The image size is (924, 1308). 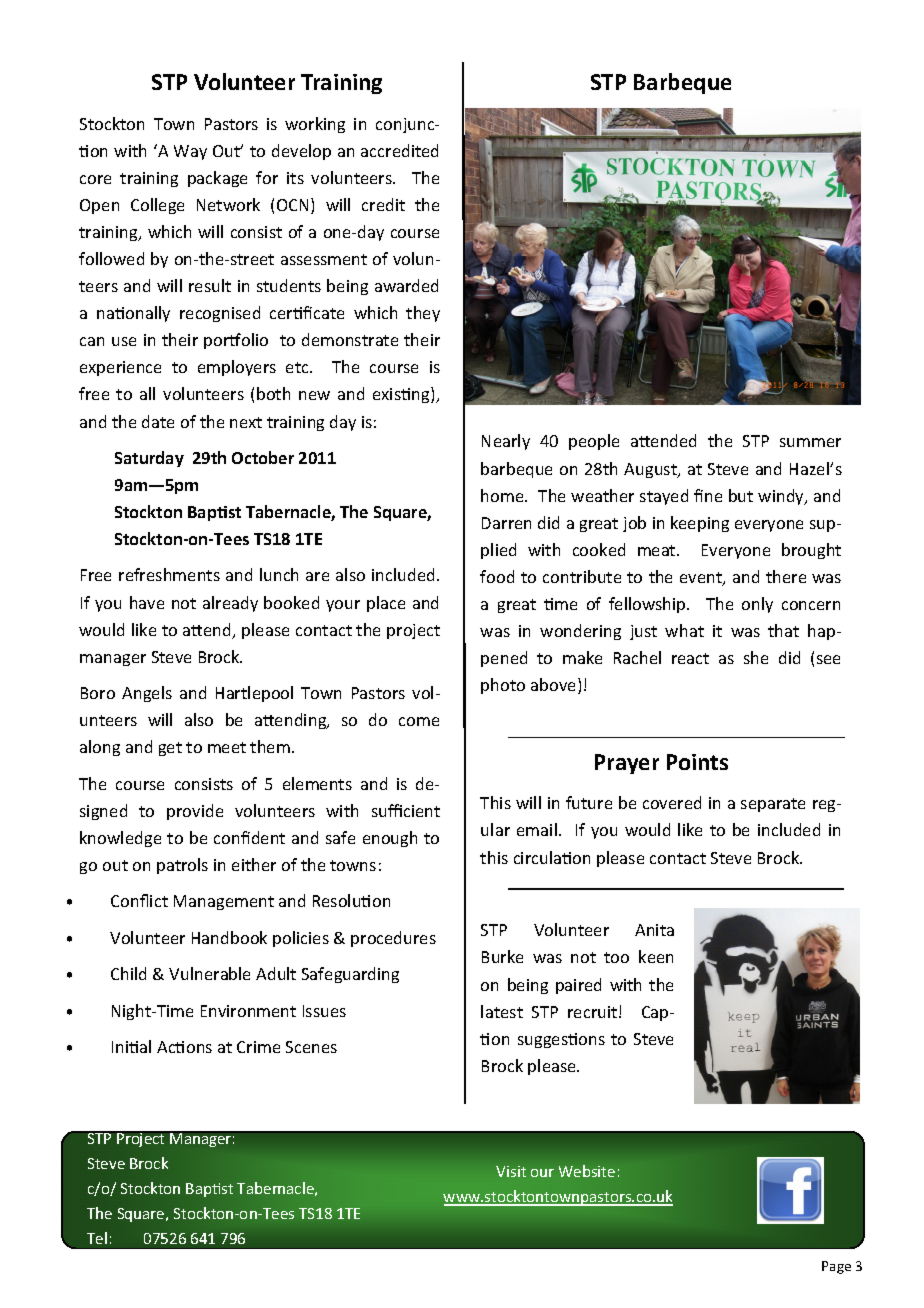 What do you see at coordinates (503, 686) in the document?
I see `photo` at bounding box center [503, 686].
